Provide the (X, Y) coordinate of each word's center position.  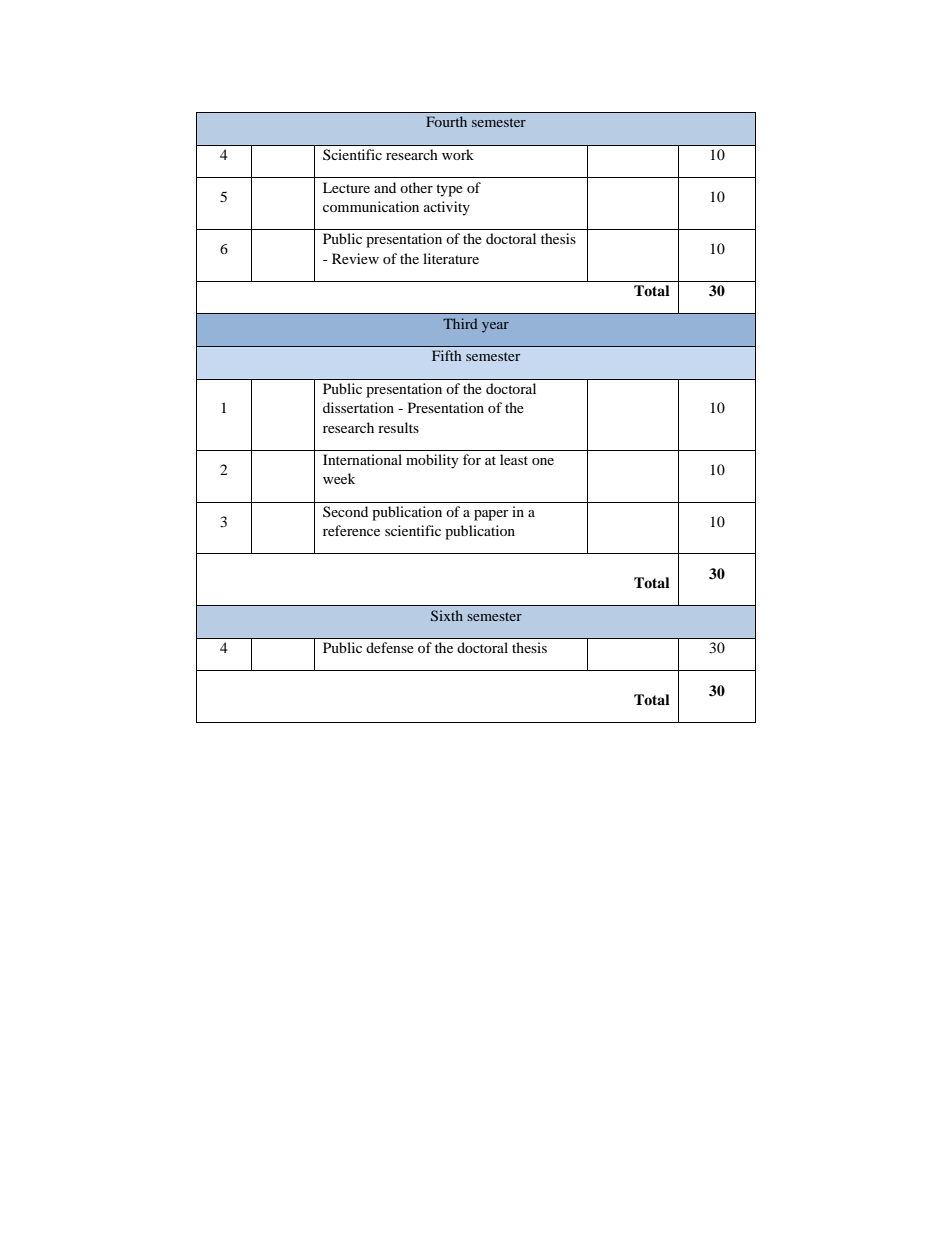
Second (345, 511)
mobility (432, 461)
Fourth (446, 121)
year (495, 327)
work (458, 154)
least (514, 459)
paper (491, 515)
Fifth (447, 355)
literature (451, 258)
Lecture (346, 187)
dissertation (358, 407)
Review (355, 258)
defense (390, 647)
